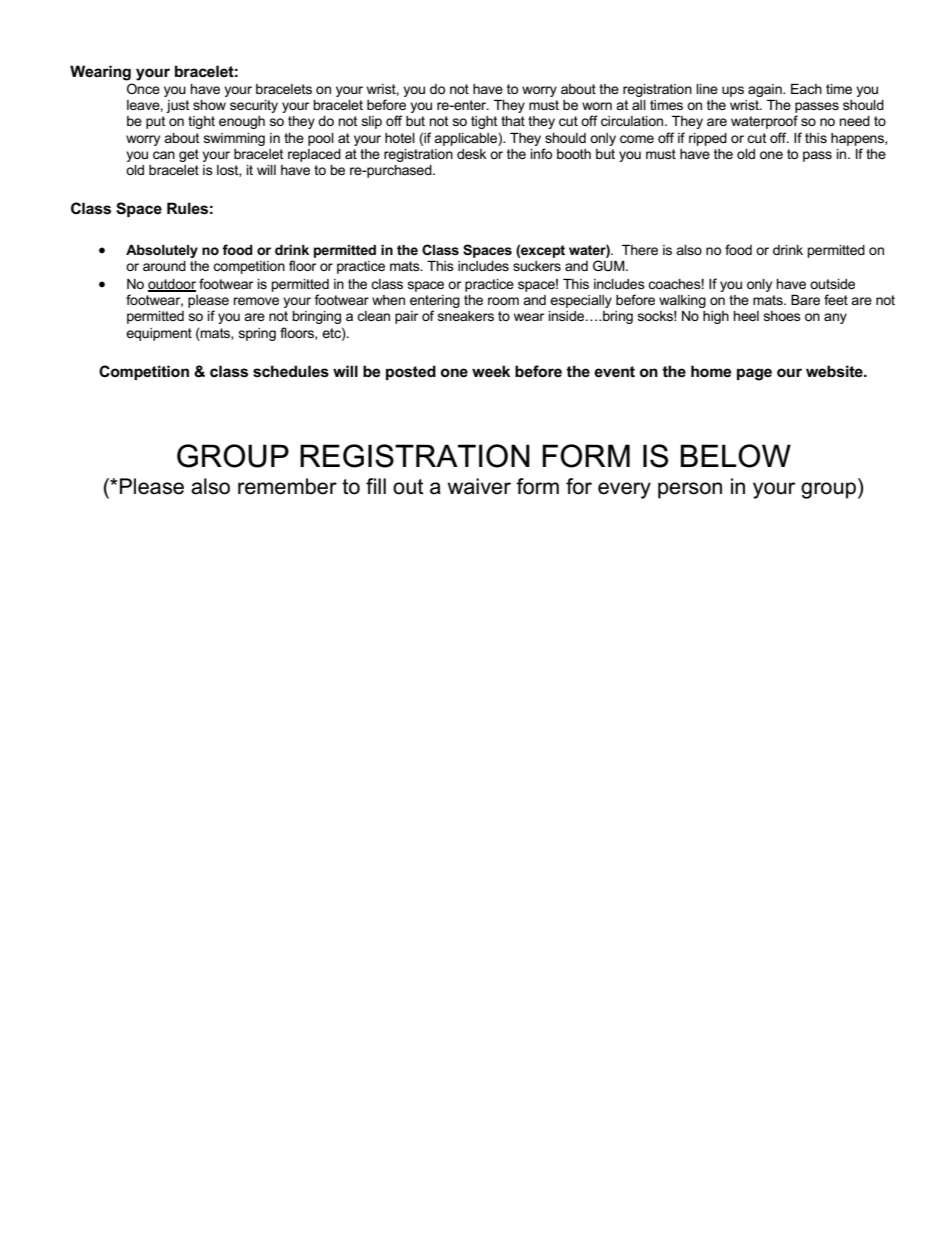 This document has width=952, height=1233. What do you see at coordinates (291, 371) in the document?
I see `schedules` at bounding box center [291, 371].
